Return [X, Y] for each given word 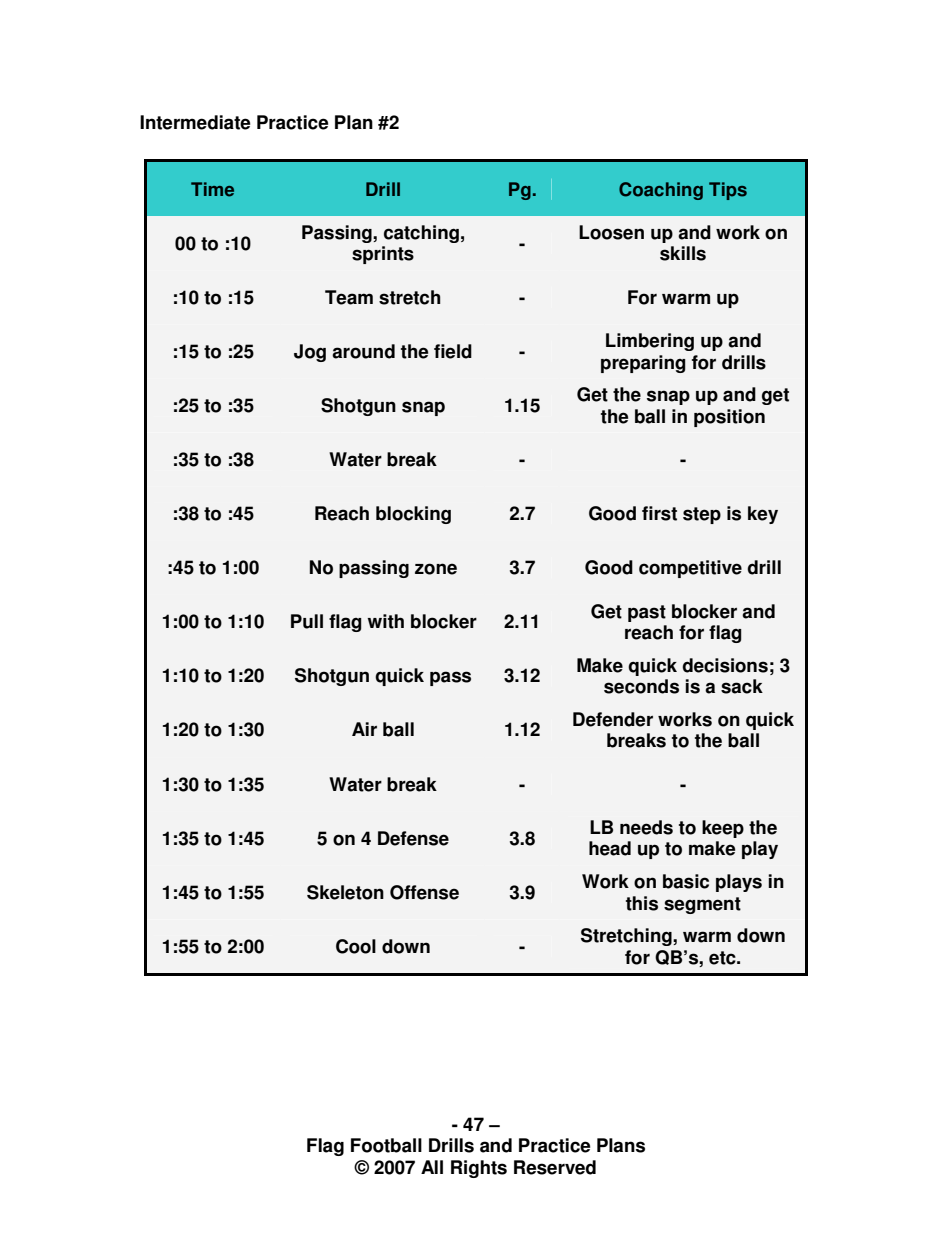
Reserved [555, 1167]
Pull [307, 621]
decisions [725, 665]
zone [436, 569]
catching [421, 234]
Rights [479, 1169]
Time [212, 189]
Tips [728, 191]
